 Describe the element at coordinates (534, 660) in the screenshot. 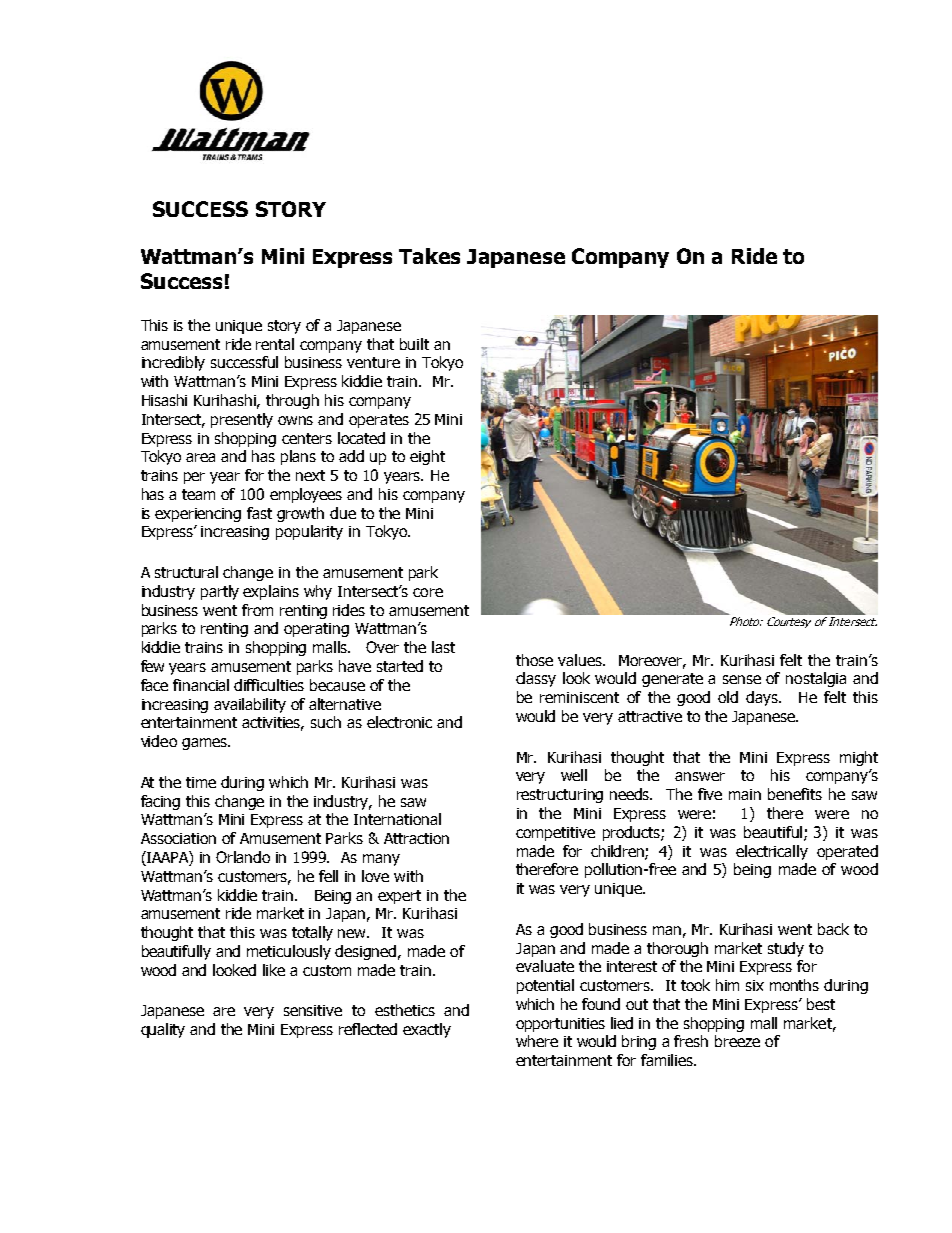

I see `those` at that location.
